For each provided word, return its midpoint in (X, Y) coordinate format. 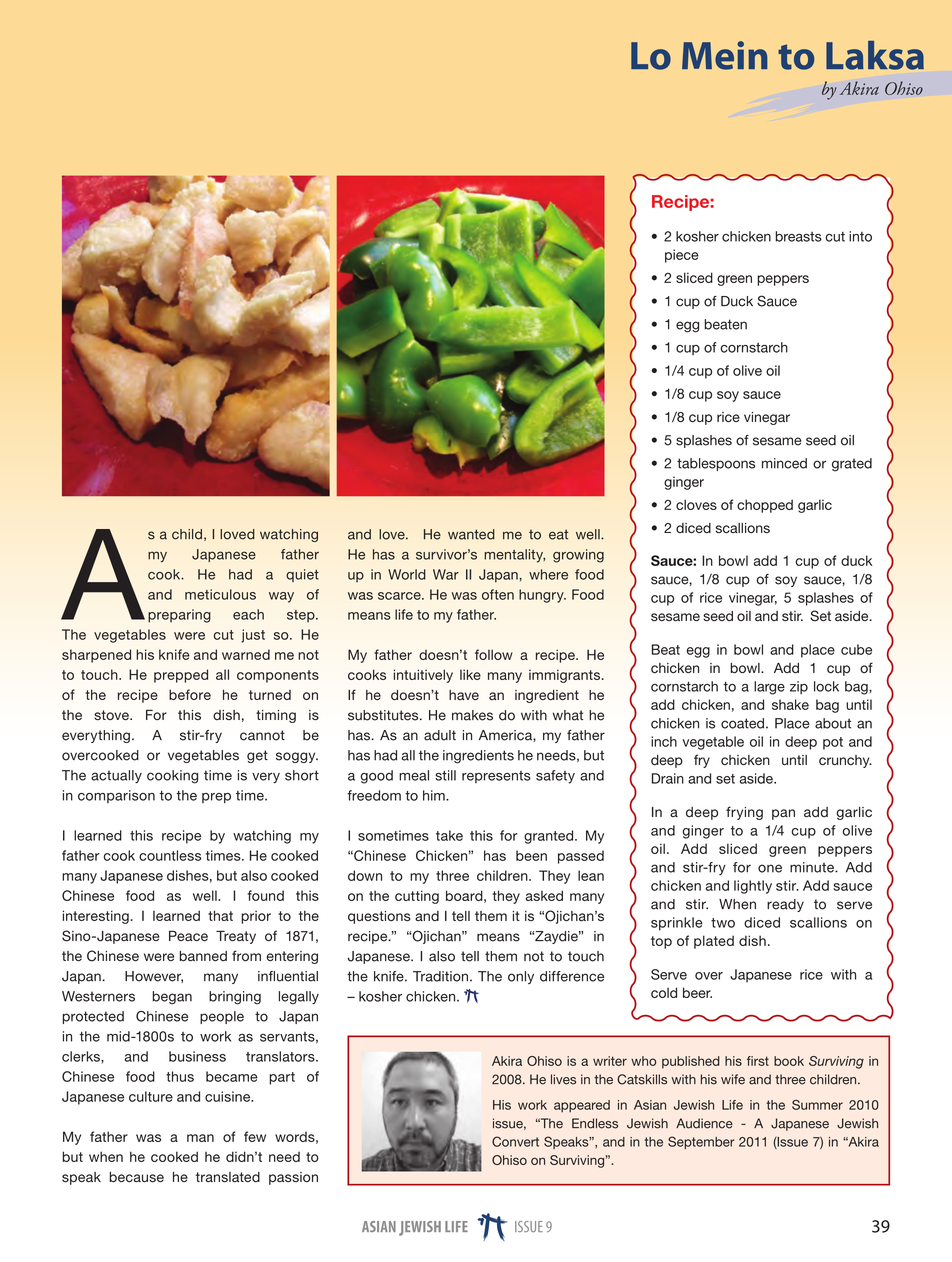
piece (682, 256)
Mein (724, 55)
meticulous (220, 594)
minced (784, 463)
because (136, 1177)
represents (496, 777)
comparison (116, 796)
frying (744, 813)
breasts (798, 236)
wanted (471, 534)
